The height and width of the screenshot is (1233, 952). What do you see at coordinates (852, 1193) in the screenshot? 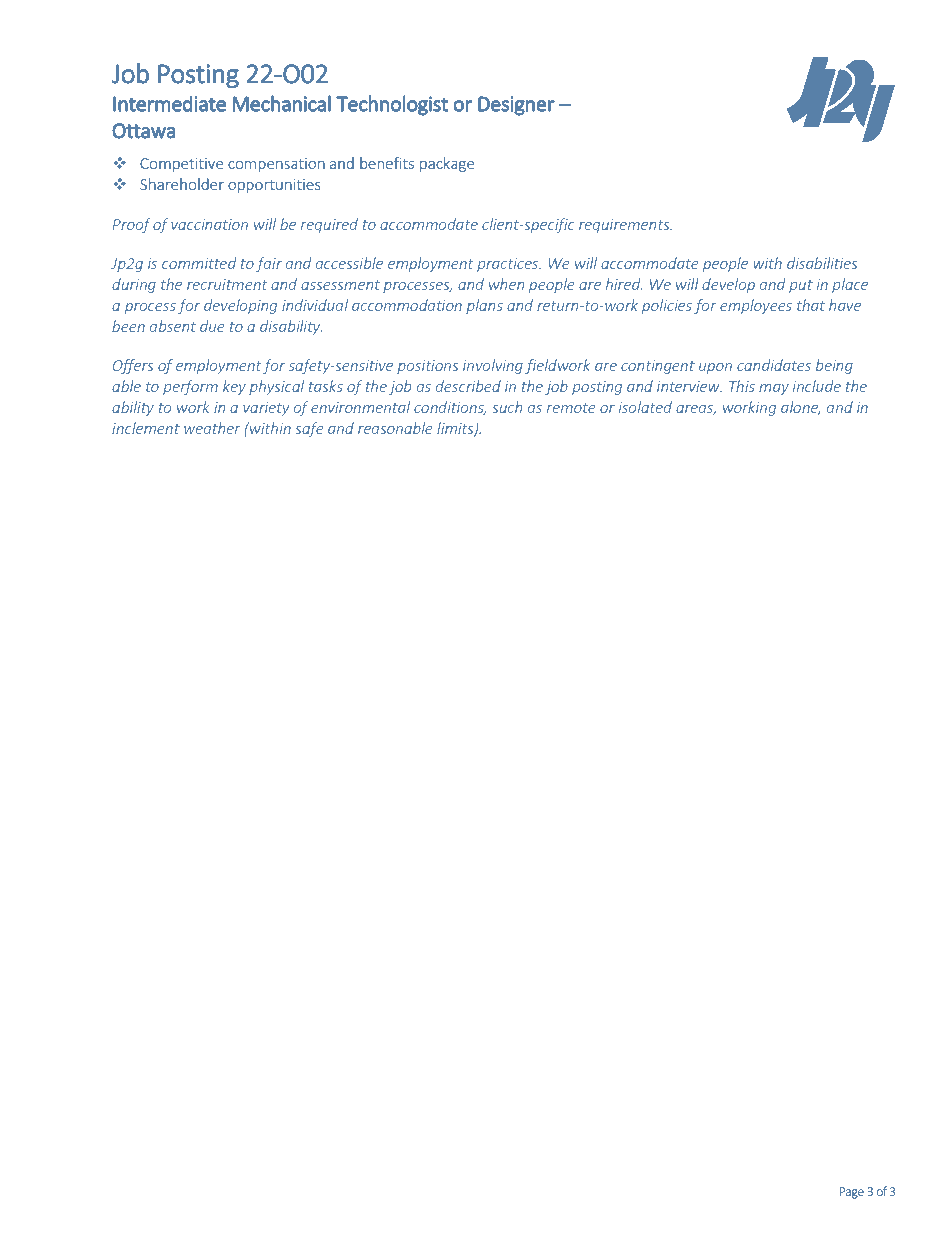
I see `Page` at bounding box center [852, 1193].
